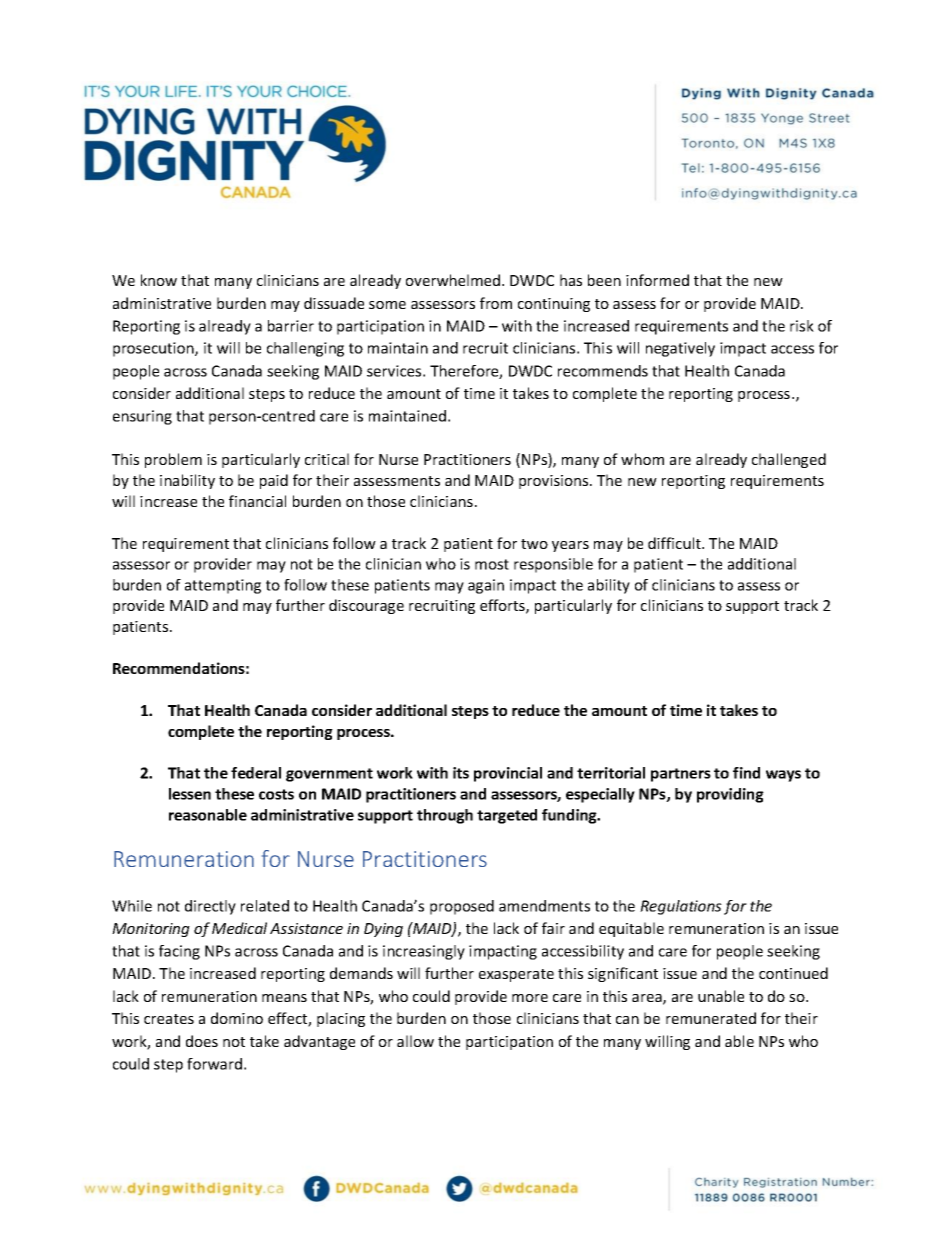 This screenshot has height=1233, width=952. I want to click on allow, so click(415, 1041).
